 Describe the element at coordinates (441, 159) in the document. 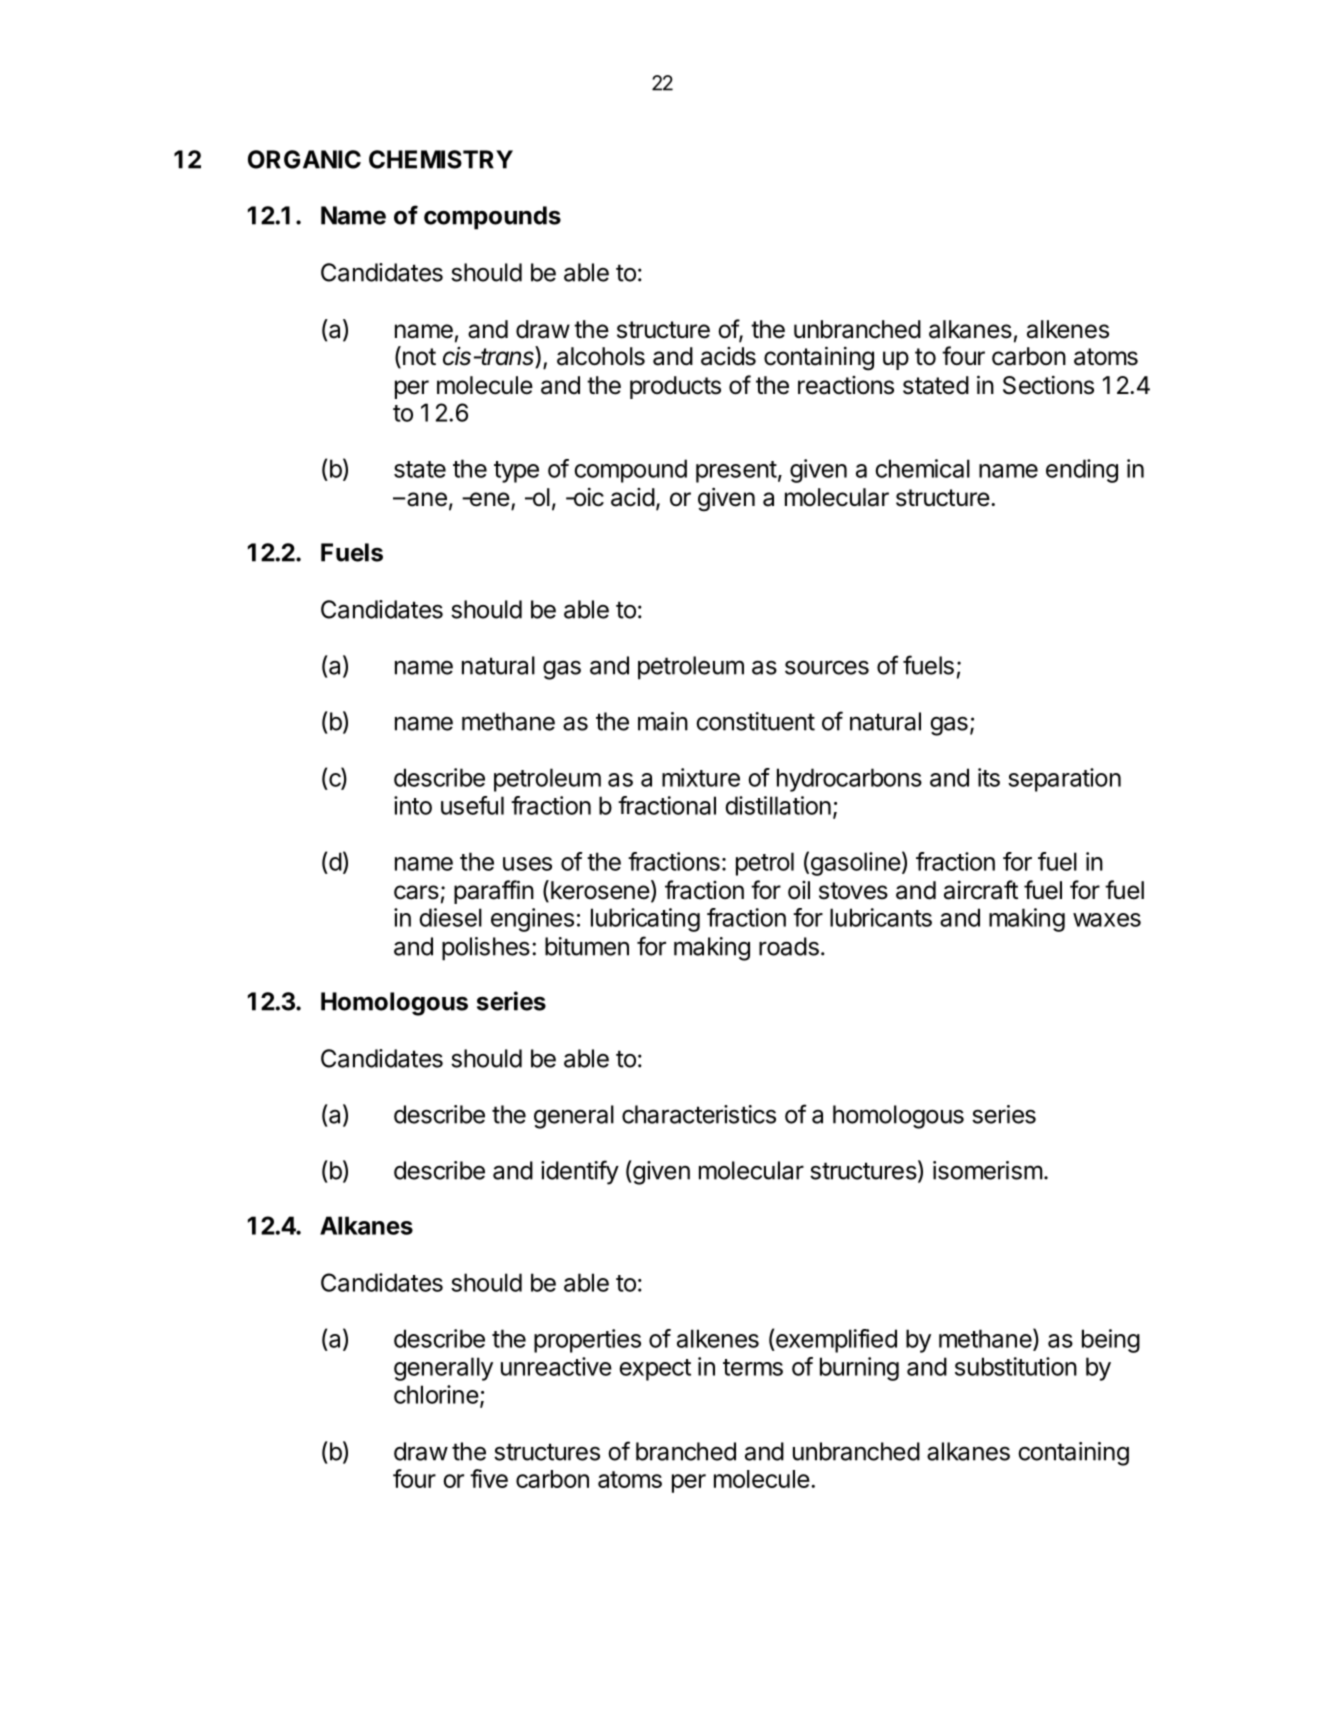

I see `CHEMISTRY` at that location.
